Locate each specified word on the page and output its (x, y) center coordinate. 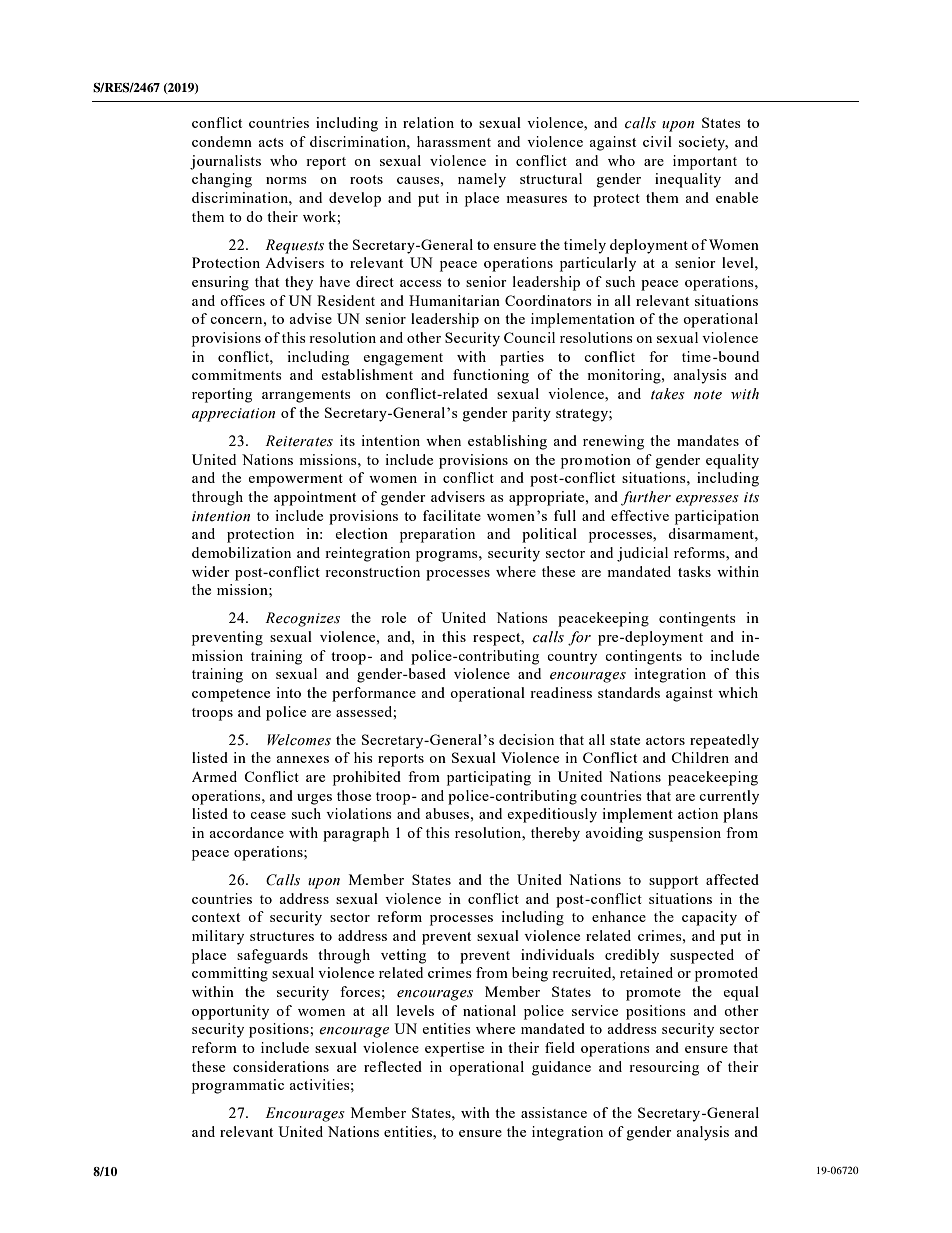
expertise (454, 1049)
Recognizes (302, 619)
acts (270, 142)
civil (657, 141)
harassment (454, 141)
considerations (281, 1066)
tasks (694, 571)
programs (448, 556)
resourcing (664, 1068)
